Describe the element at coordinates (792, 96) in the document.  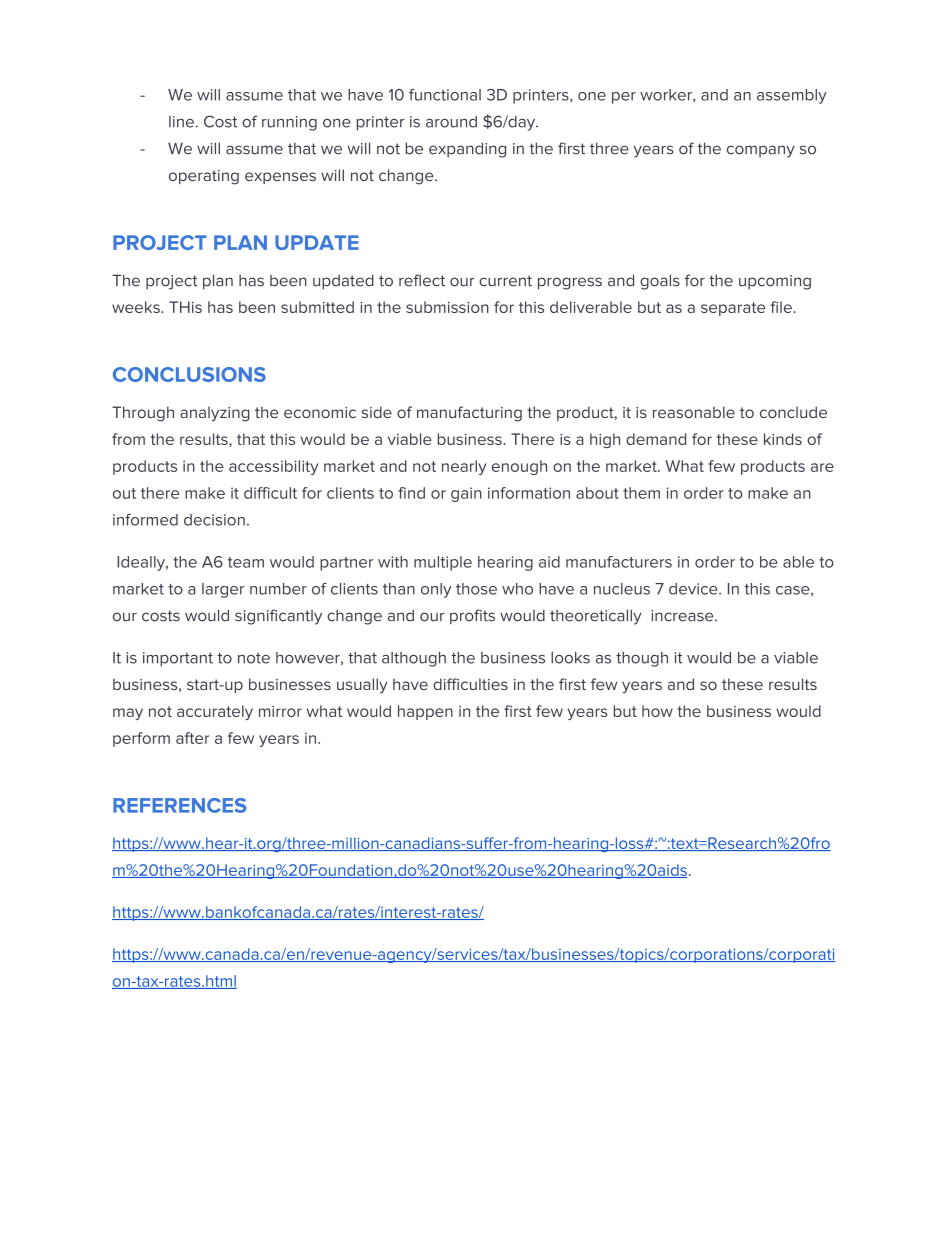
I see `assembly` at that location.
